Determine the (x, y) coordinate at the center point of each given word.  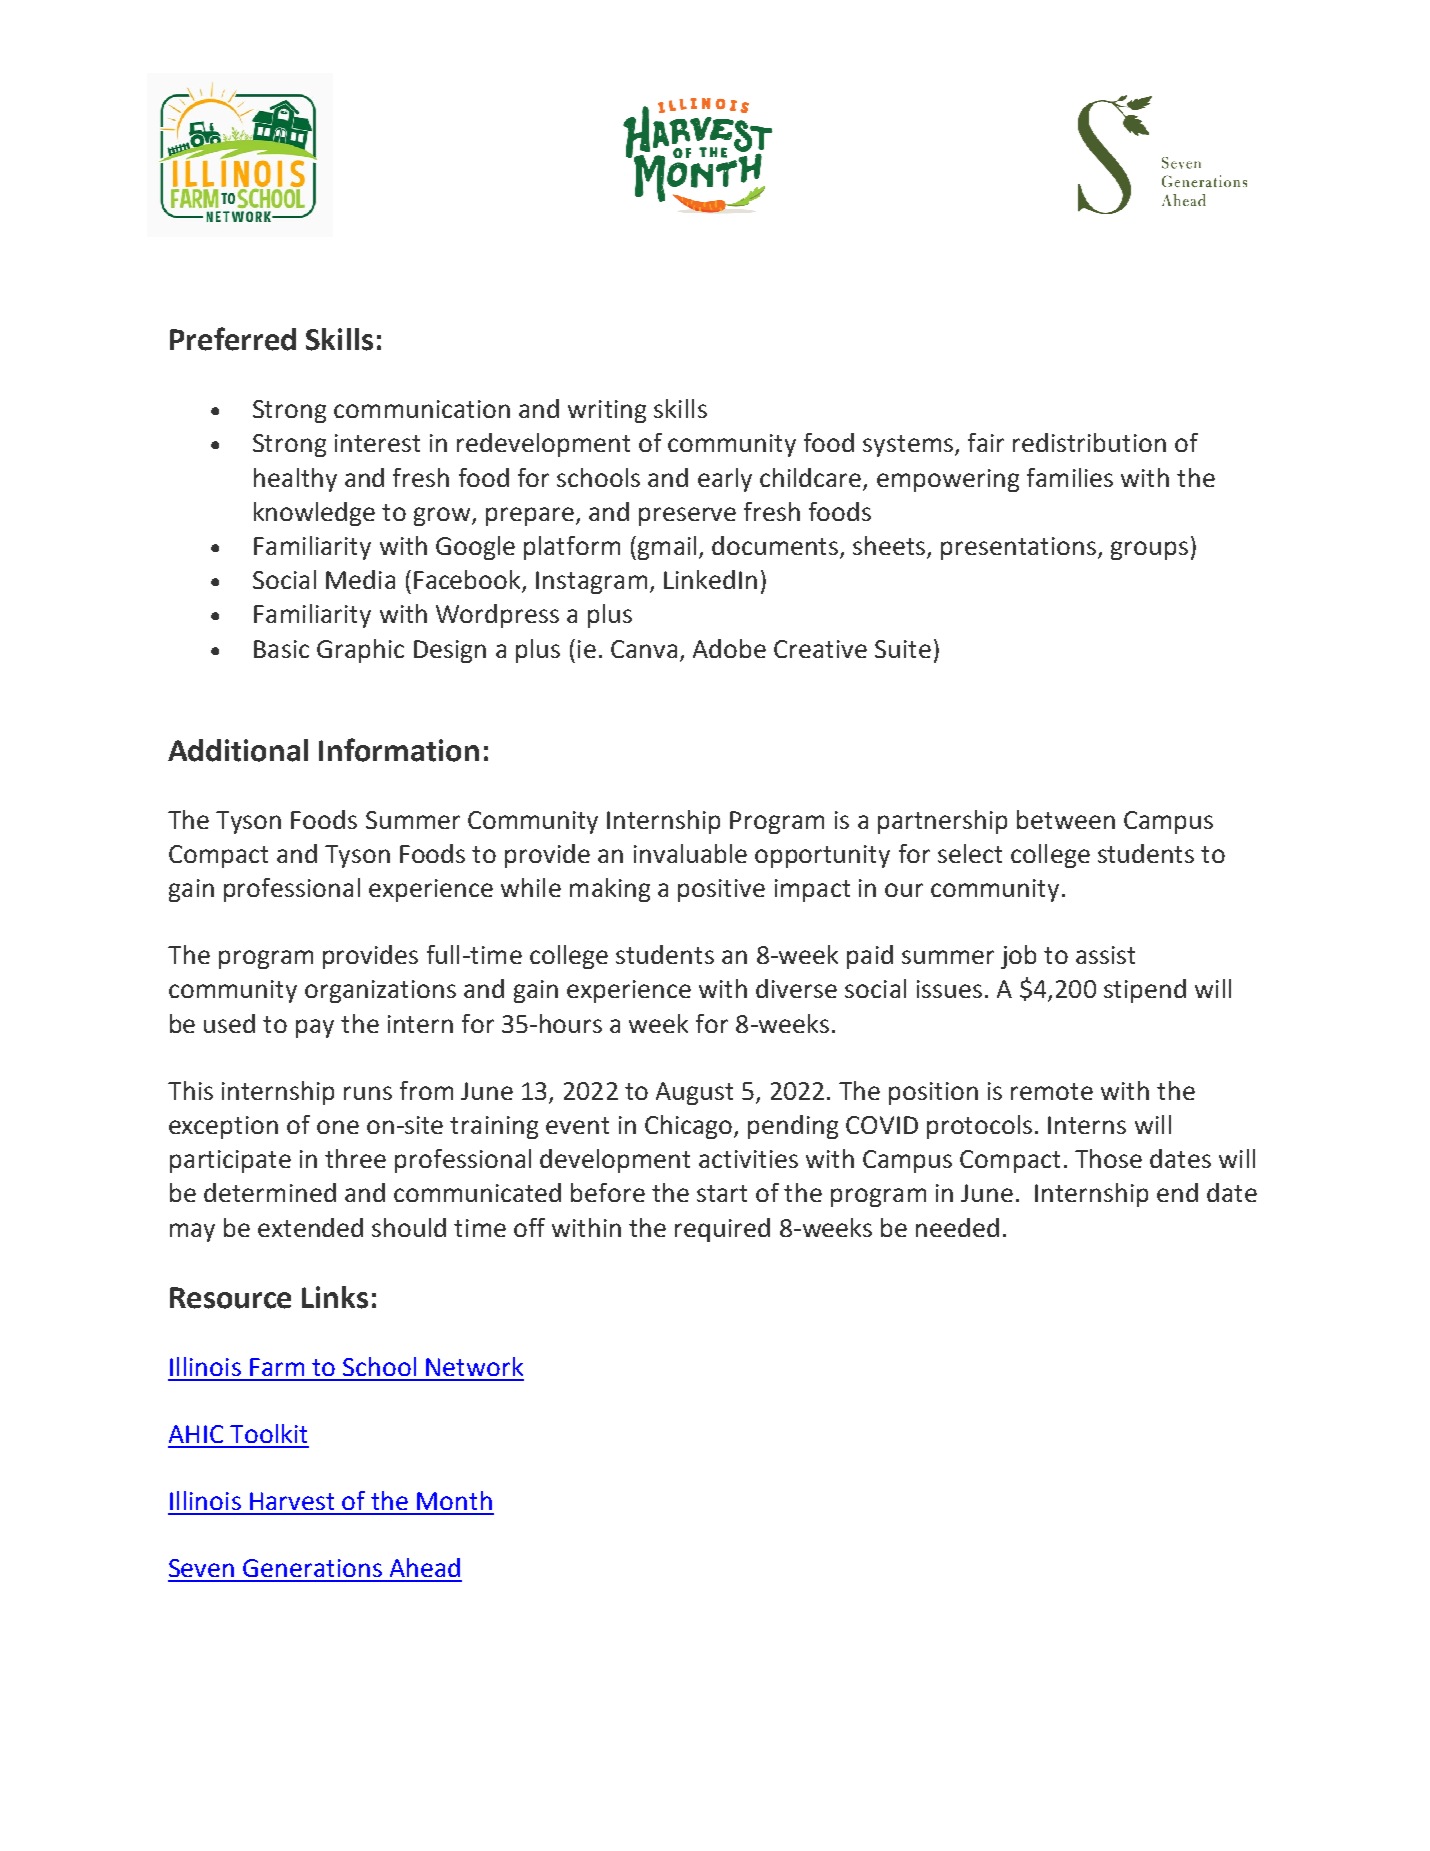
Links (335, 1297)
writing (607, 411)
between (1066, 819)
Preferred (233, 339)
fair (986, 442)
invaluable (690, 853)
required (722, 1230)
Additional (238, 750)
